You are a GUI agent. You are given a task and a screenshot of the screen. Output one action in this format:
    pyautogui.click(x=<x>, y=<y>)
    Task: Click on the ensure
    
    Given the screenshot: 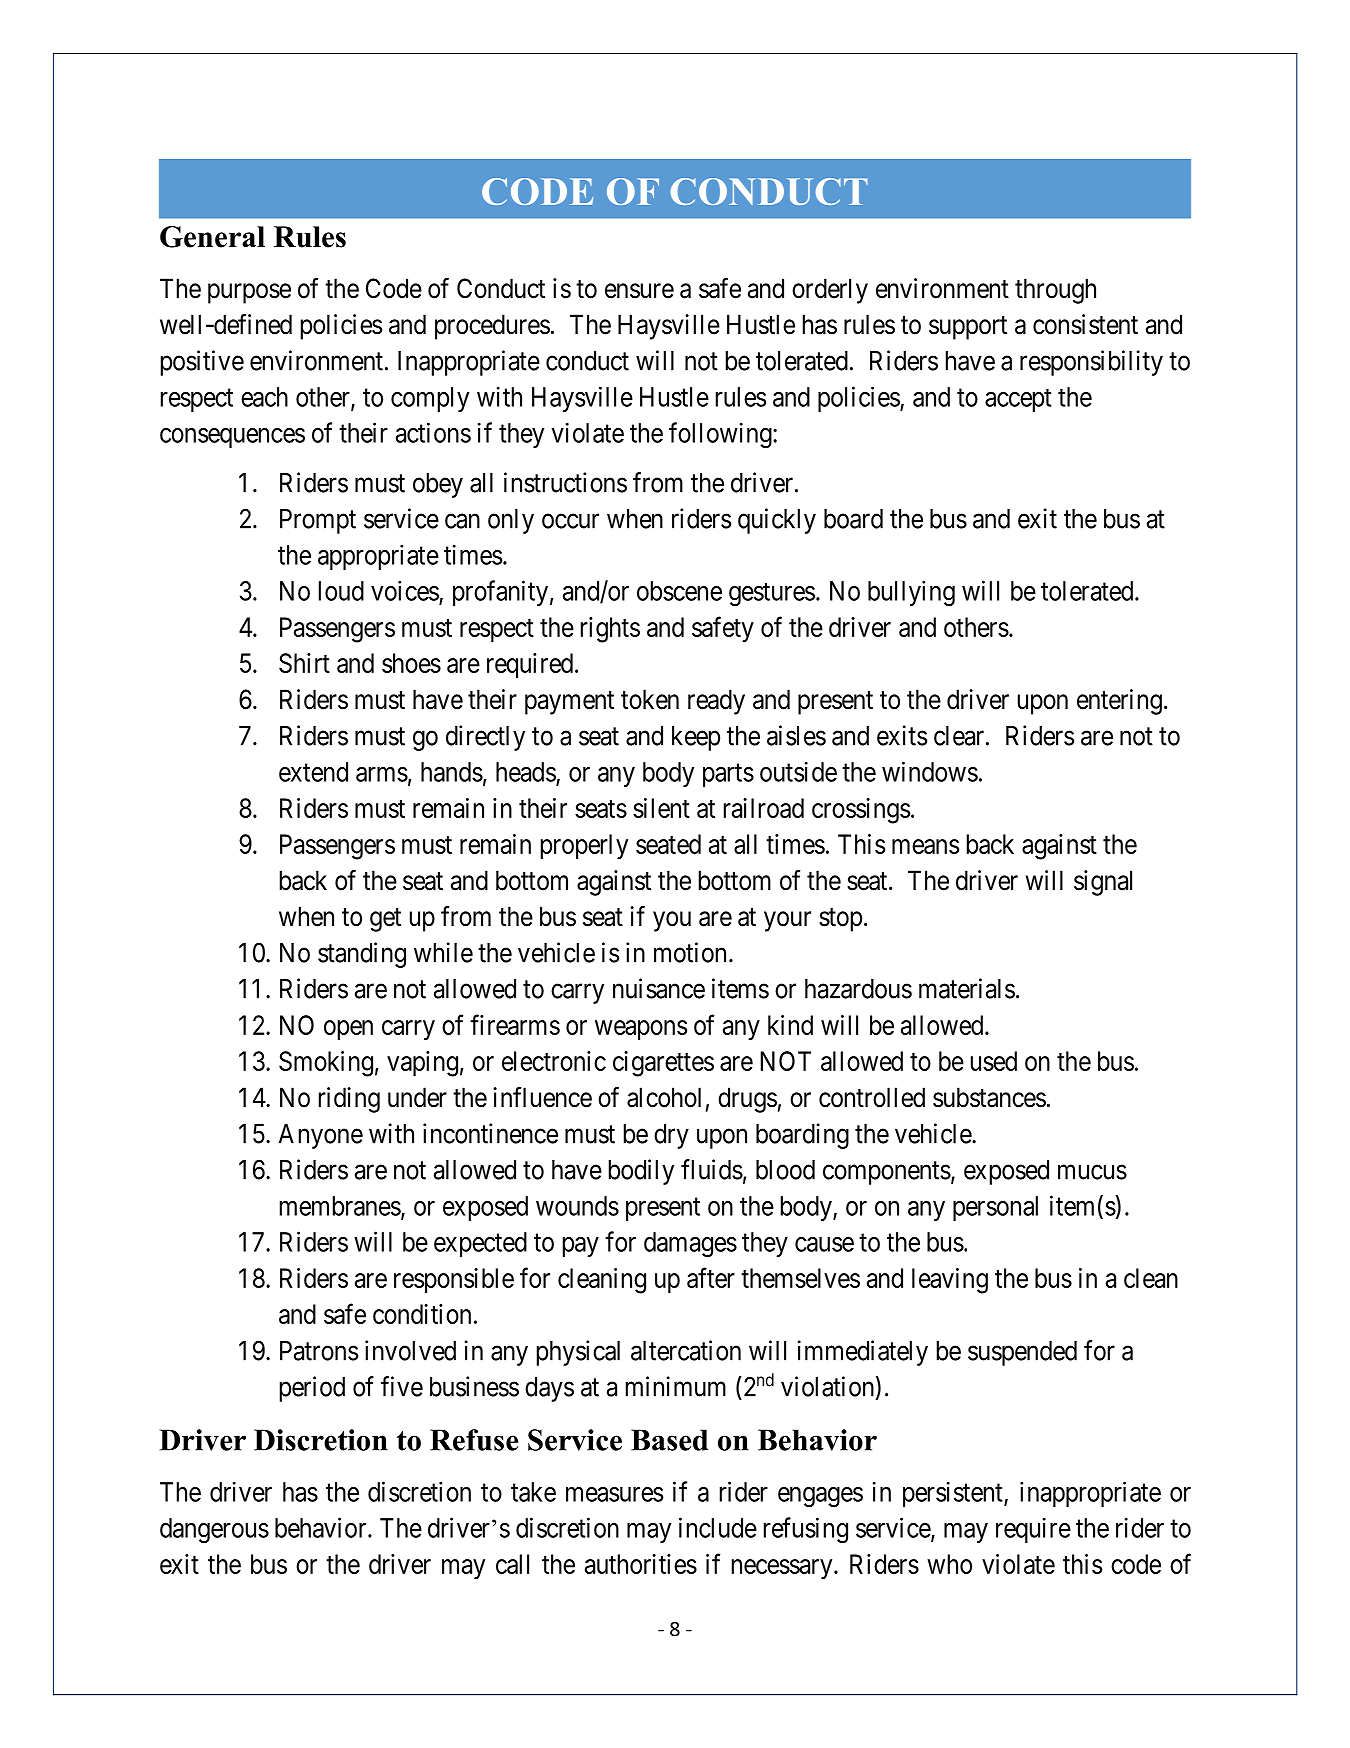 What is the action you would take?
    pyautogui.click(x=639, y=291)
